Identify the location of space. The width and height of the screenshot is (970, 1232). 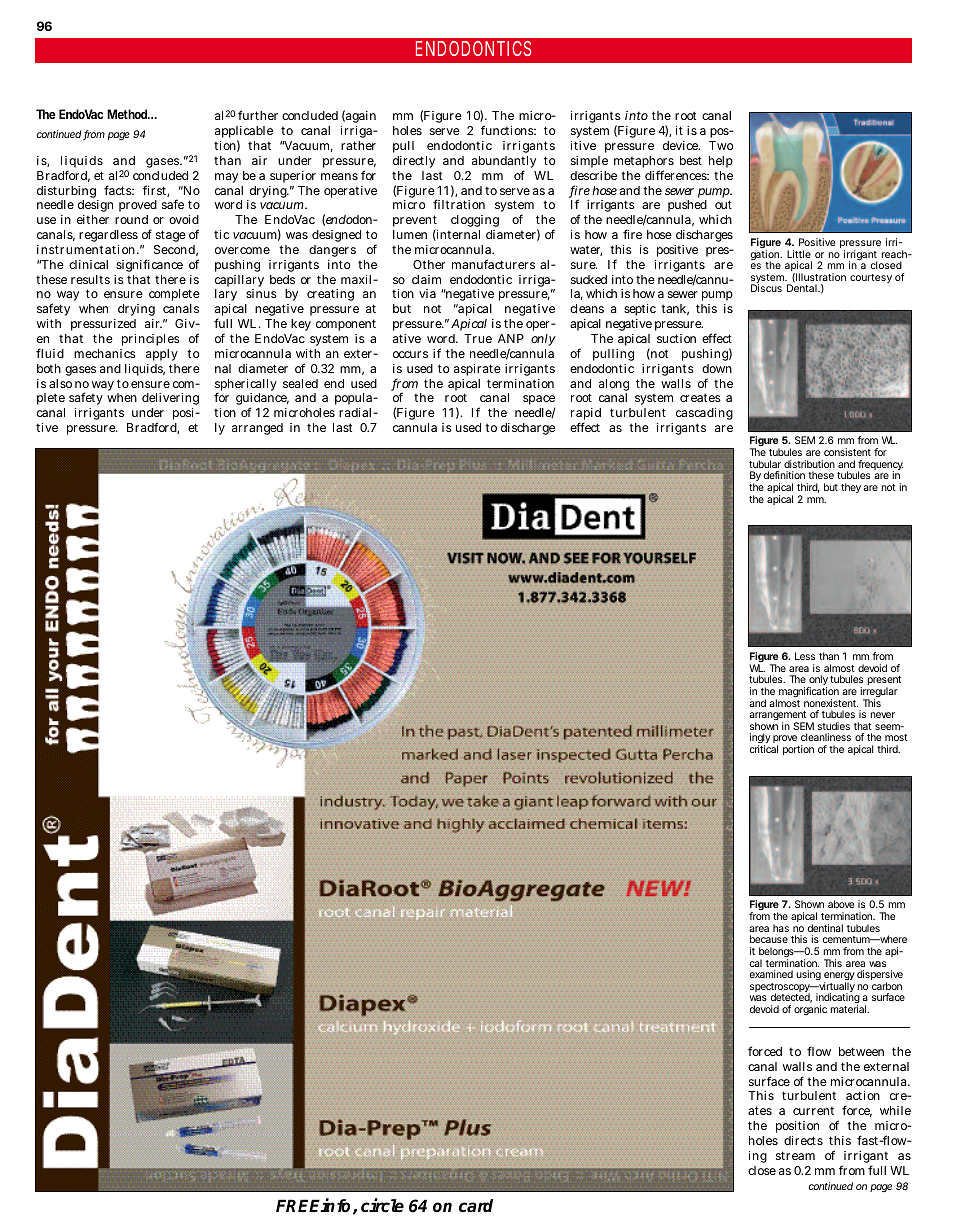
(539, 401).
